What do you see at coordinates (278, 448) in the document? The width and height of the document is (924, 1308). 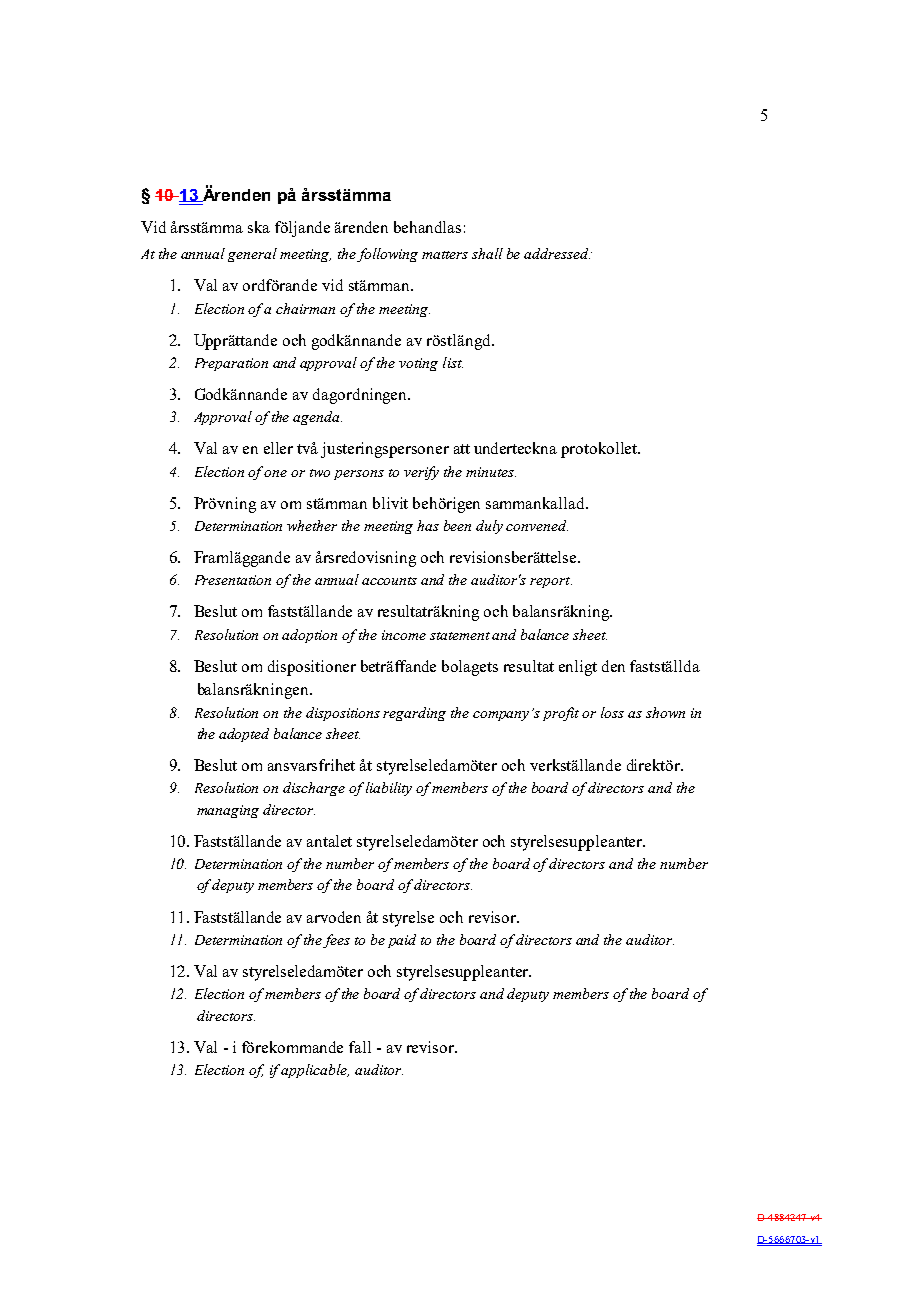 I see `eller` at bounding box center [278, 448].
